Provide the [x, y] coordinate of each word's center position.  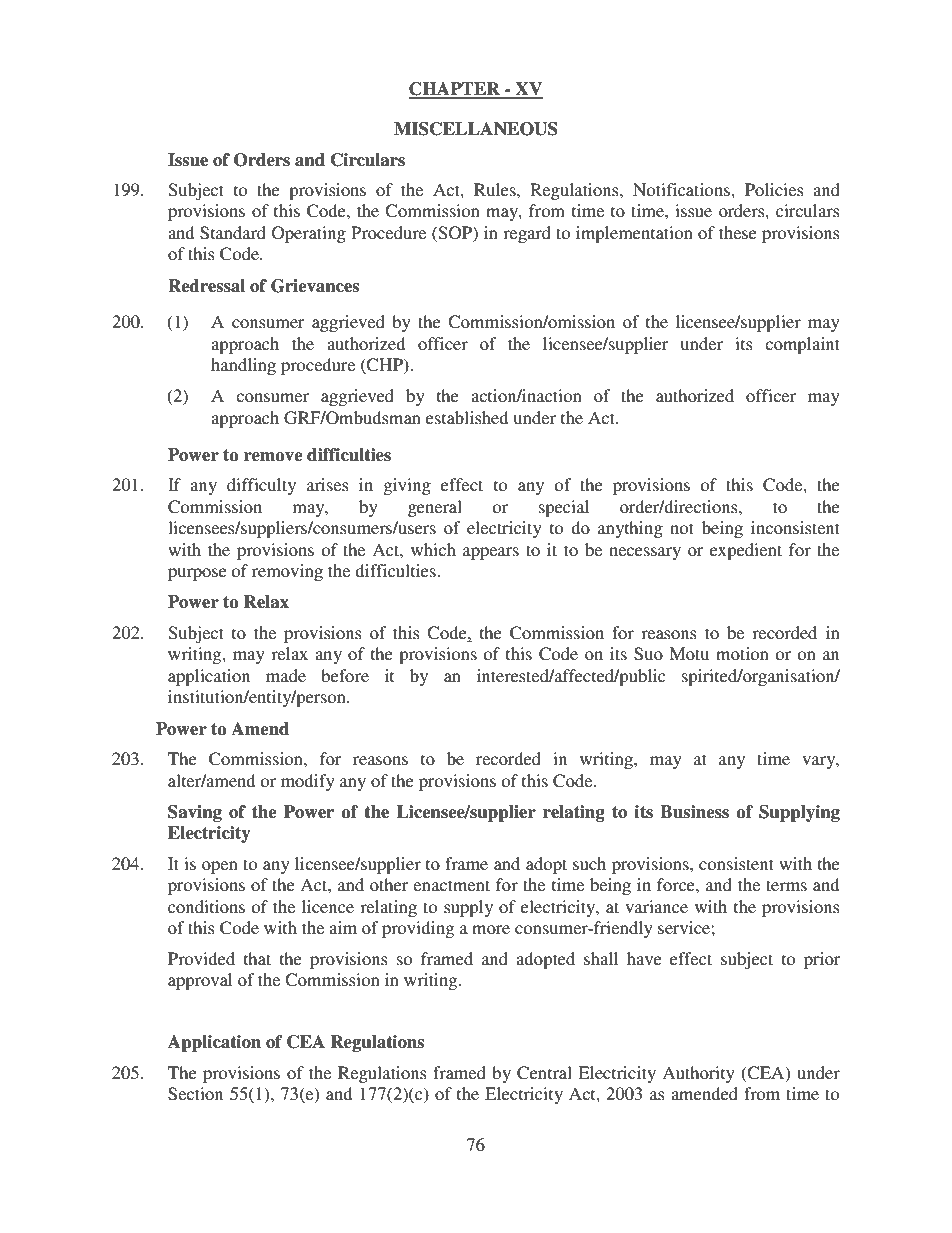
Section [195, 1094]
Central [544, 1073]
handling [243, 366]
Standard [233, 233]
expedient [746, 551]
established [467, 417]
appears [491, 553]
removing [287, 572]
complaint [802, 345]
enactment [451, 885]
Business [694, 812]
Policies [774, 189]
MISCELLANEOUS [476, 129]
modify [308, 782]
